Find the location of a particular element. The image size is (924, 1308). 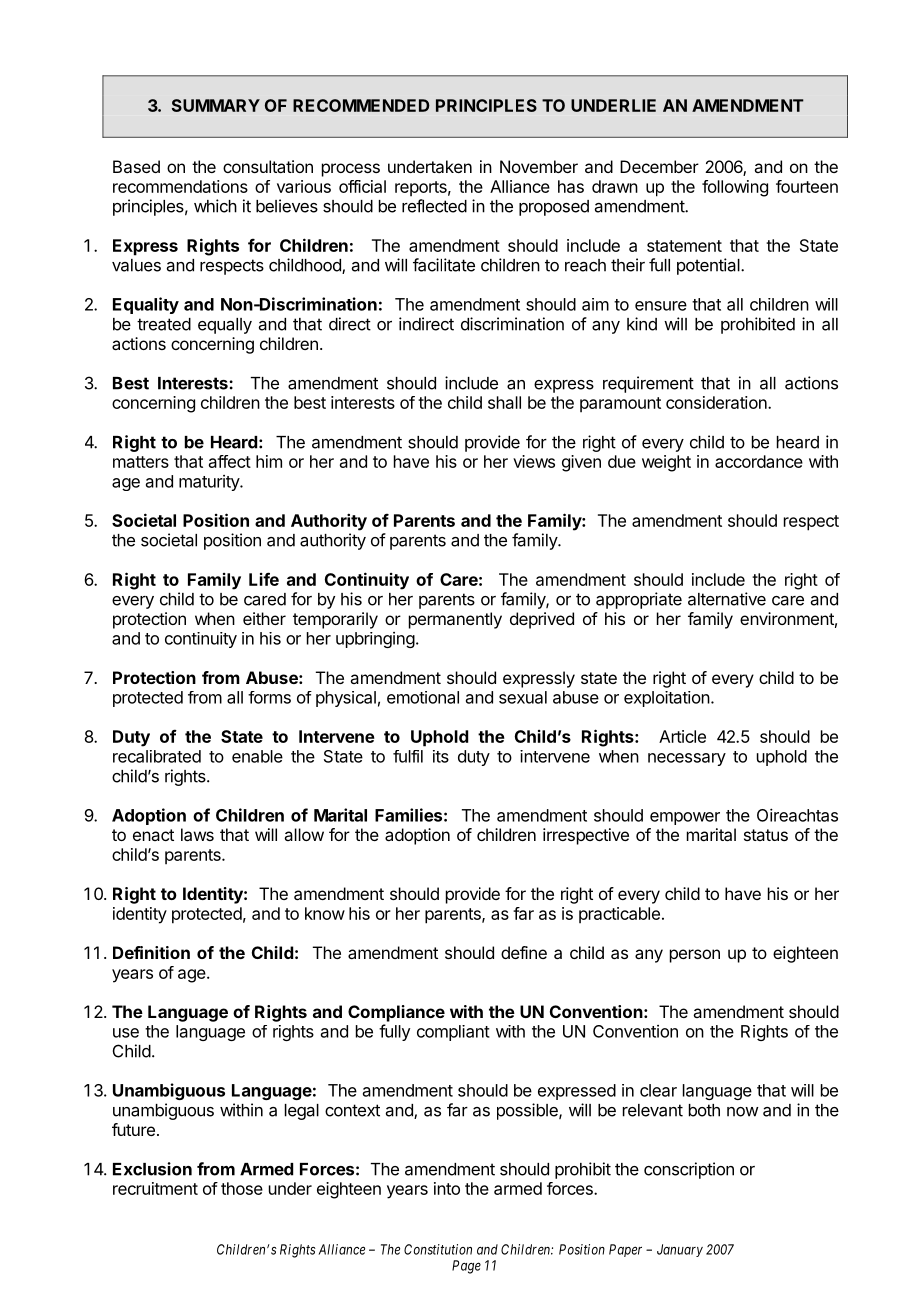

SUMMARY is located at coordinates (216, 105).
